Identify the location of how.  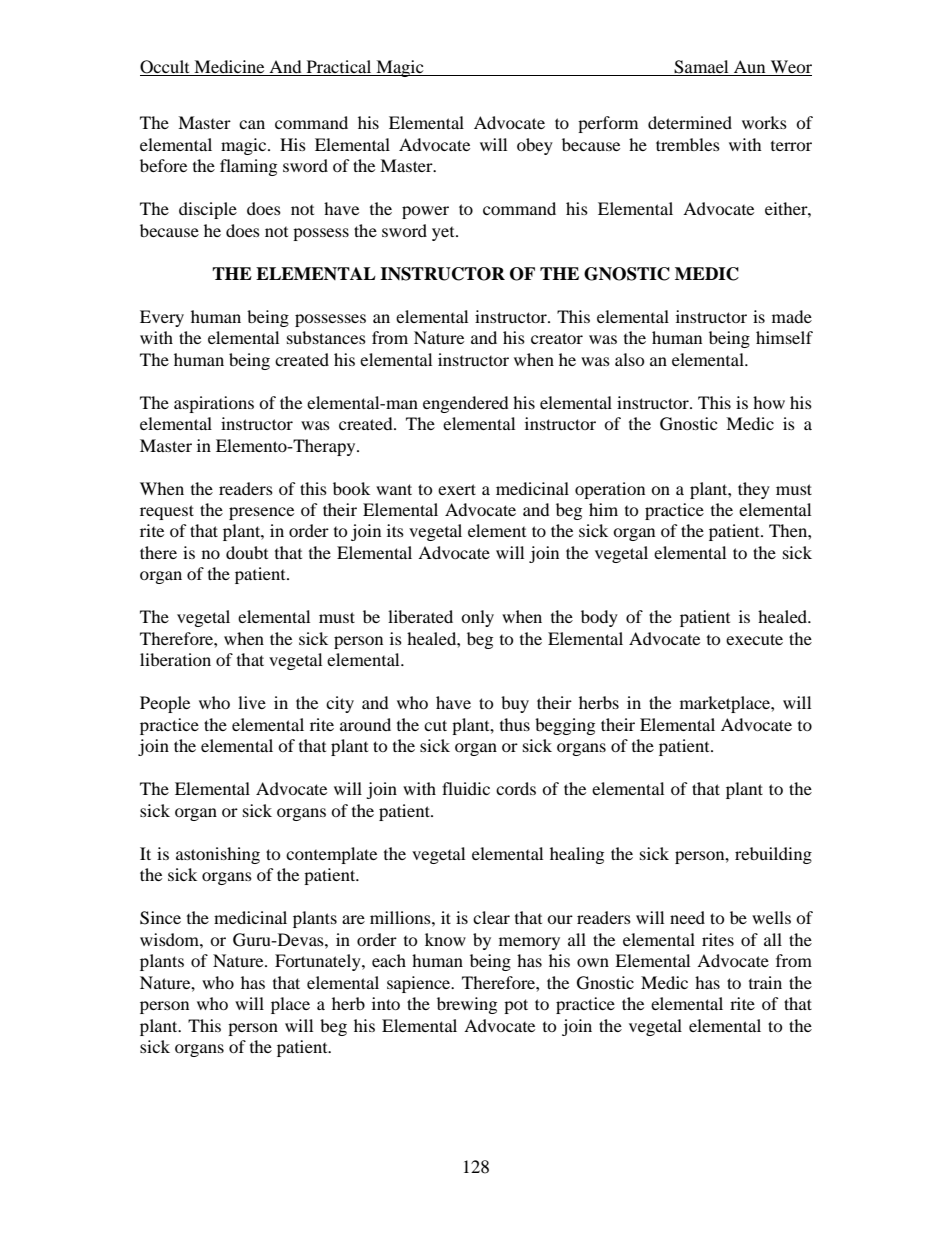
(769, 402).
